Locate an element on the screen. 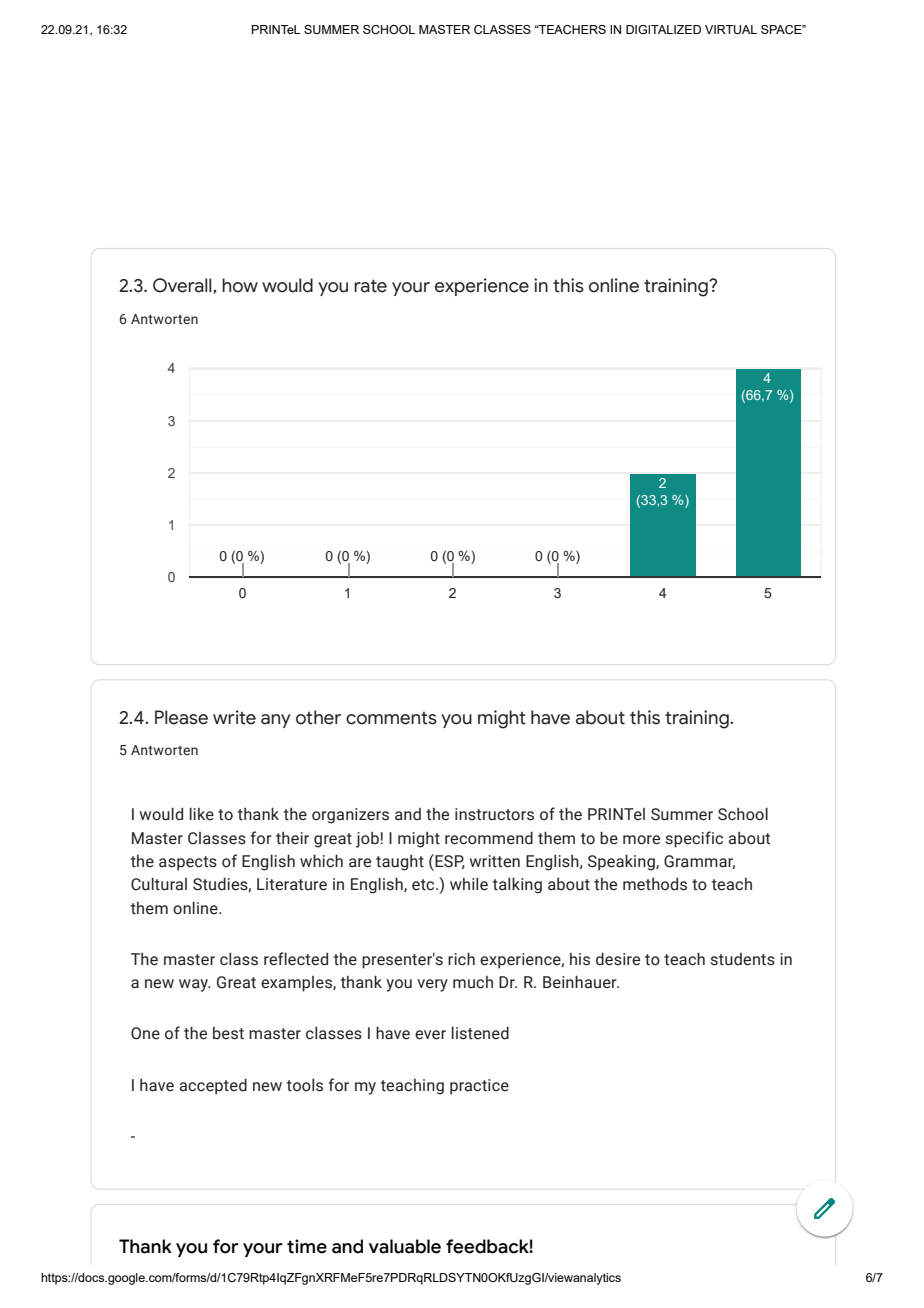 This screenshot has height=1308, width=924. more is located at coordinates (641, 840).
